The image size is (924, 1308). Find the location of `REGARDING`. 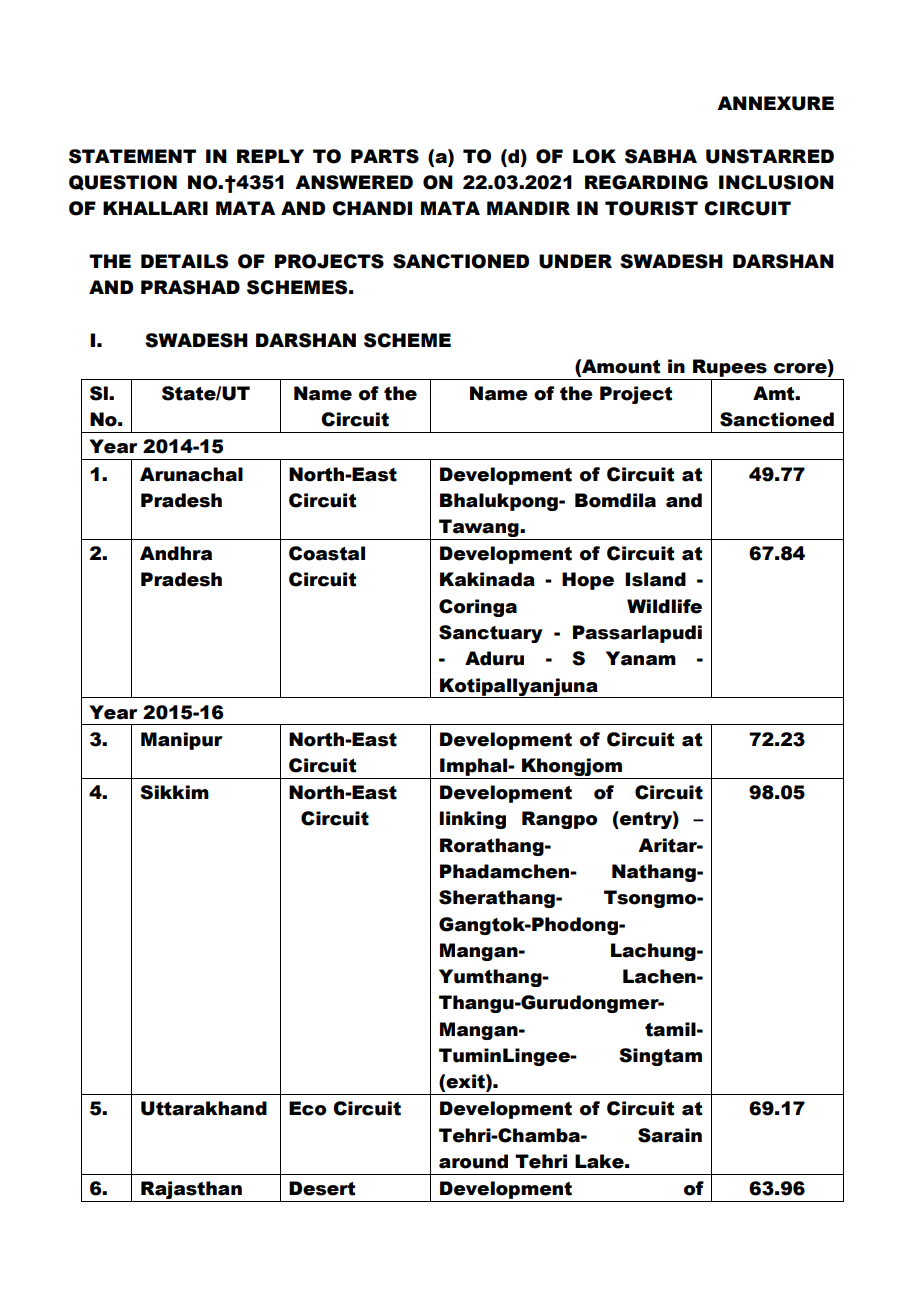

REGARDING is located at coordinates (646, 182).
